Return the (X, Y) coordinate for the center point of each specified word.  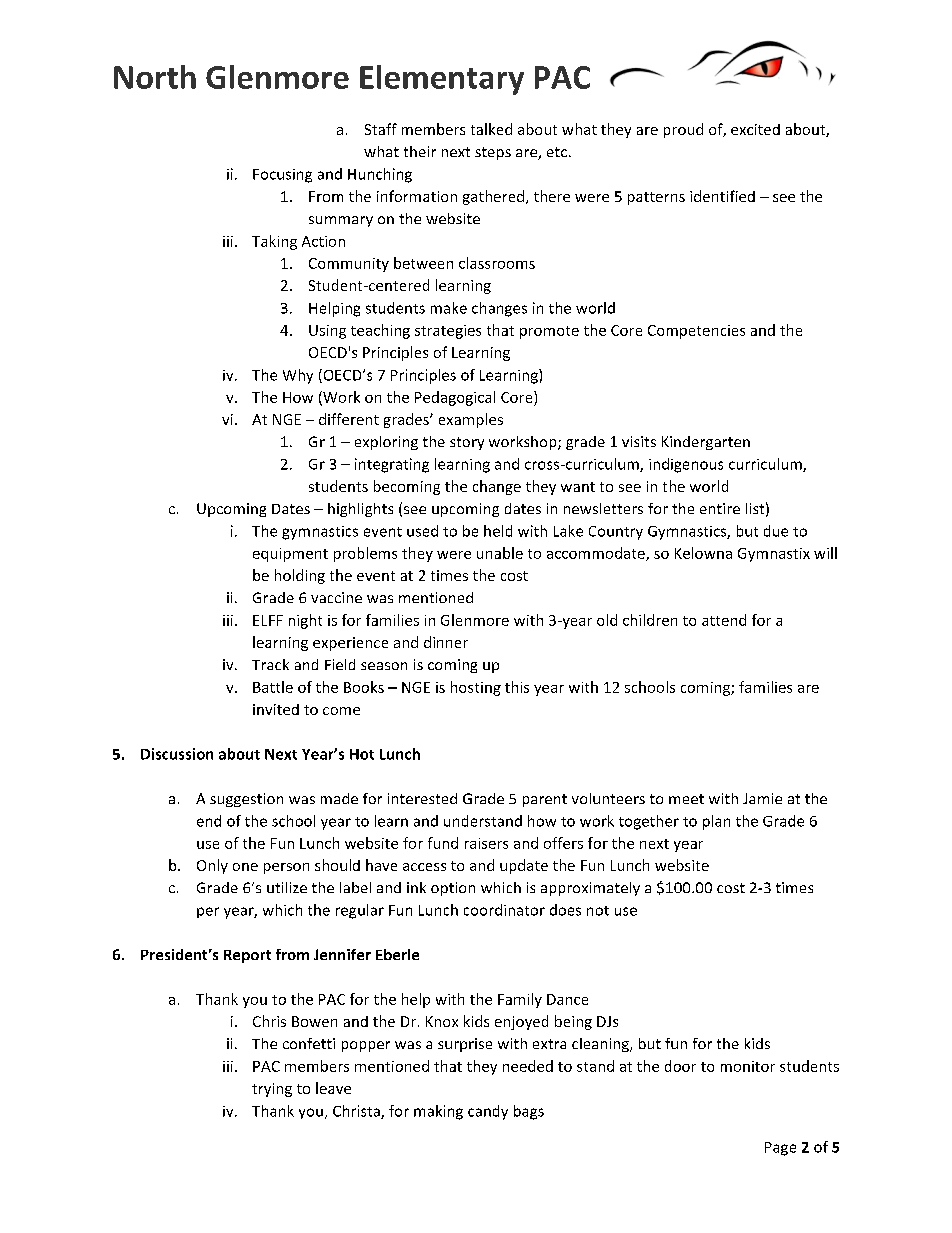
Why (298, 376)
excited (755, 129)
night (305, 621)
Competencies (696, 332)
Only (212, 866)
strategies (448, 332)
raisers (486, 843)
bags (529, 1112)
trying (272, 1090)
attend (724, 620)
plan (716, 822)
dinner (446, 642)
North (155, 77)
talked (491, 129)
